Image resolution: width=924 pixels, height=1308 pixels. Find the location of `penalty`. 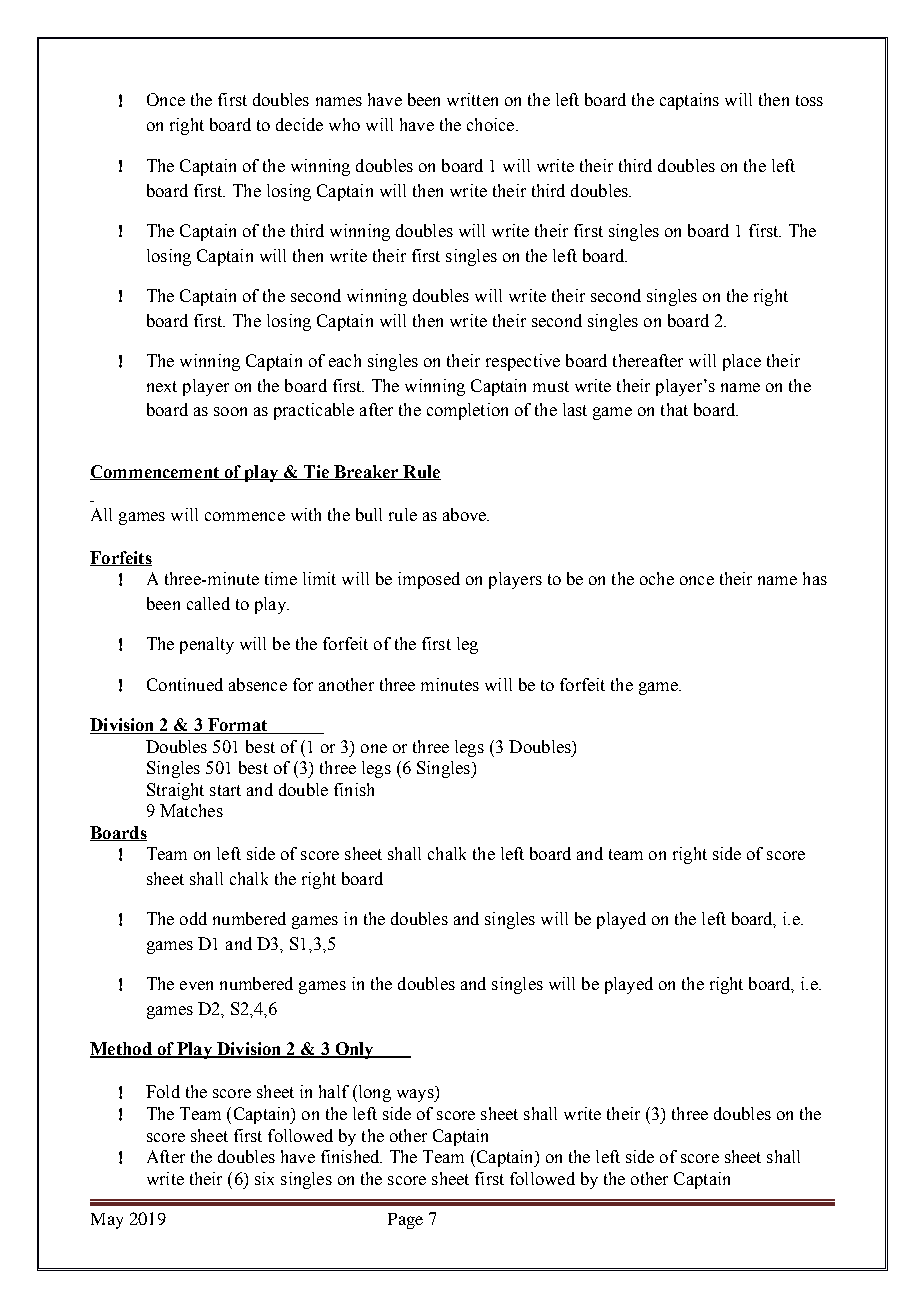

penalty is located at coordinates (207, 645).
